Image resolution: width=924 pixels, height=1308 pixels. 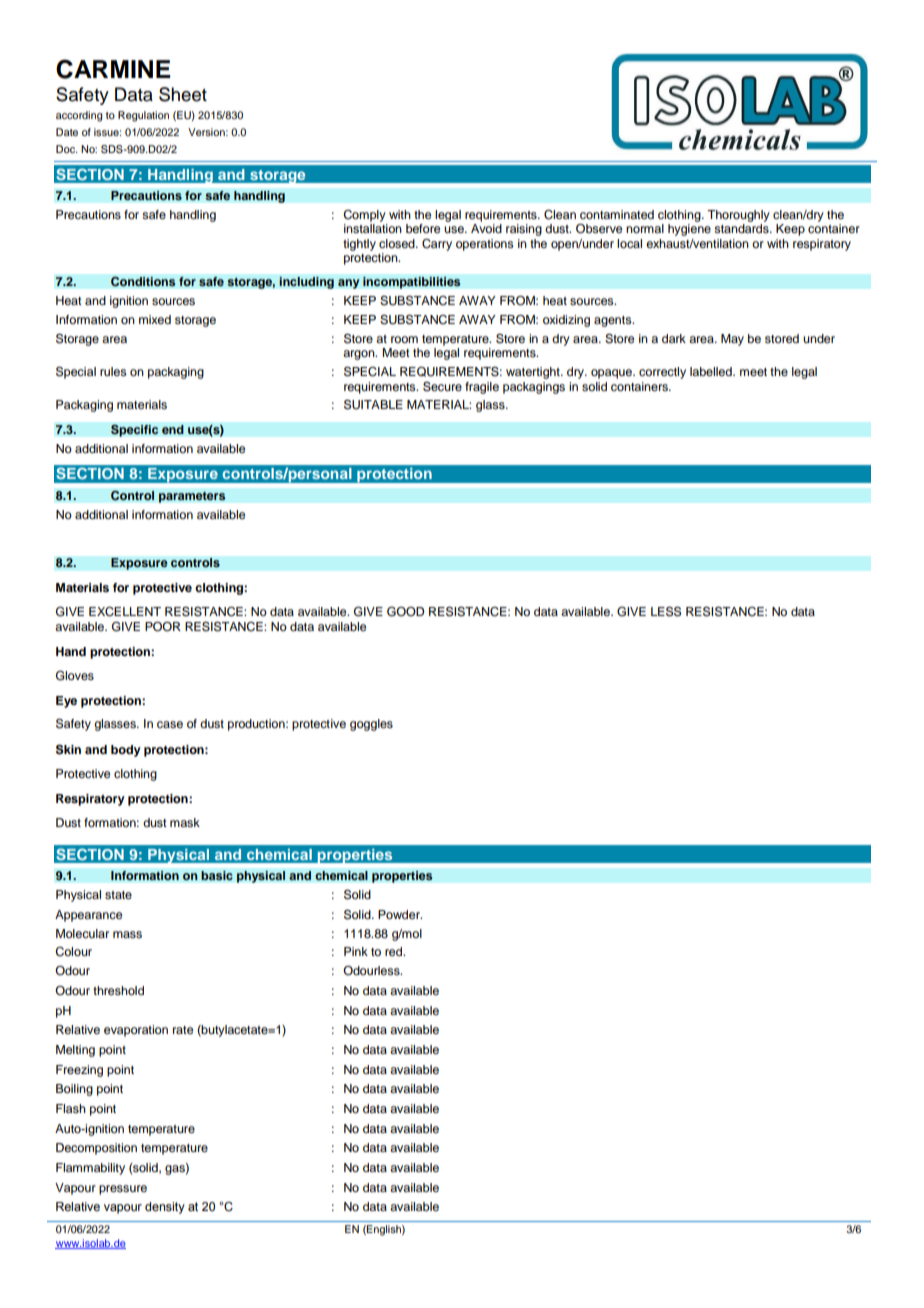 What do you see at coordinates (364, 216) in the screenshot?
I see `Comply` at bounding box center [364, 216].
